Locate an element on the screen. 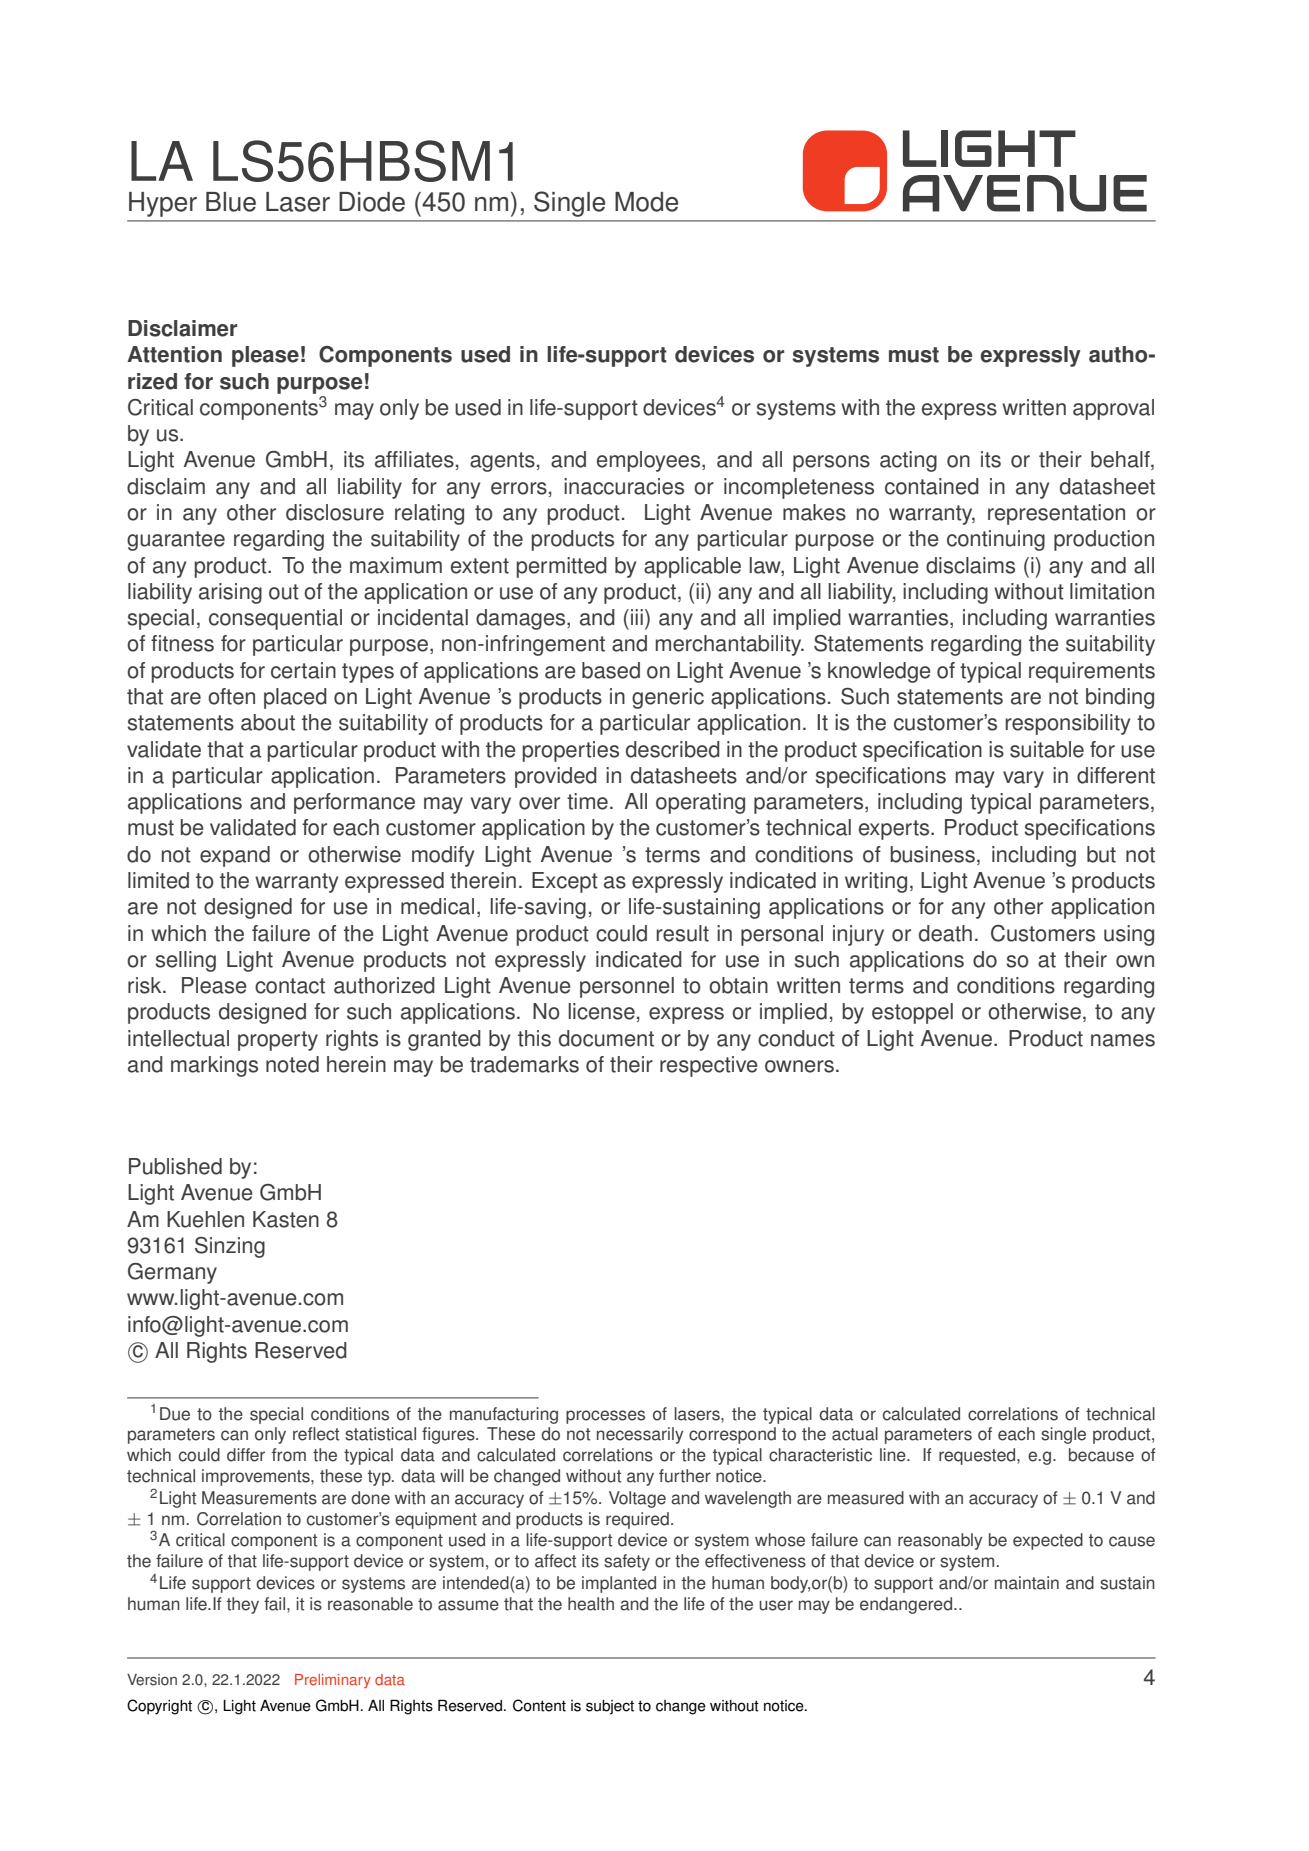 The image size is (1309, 1851). personnel is located at coordinates (627, 987).
